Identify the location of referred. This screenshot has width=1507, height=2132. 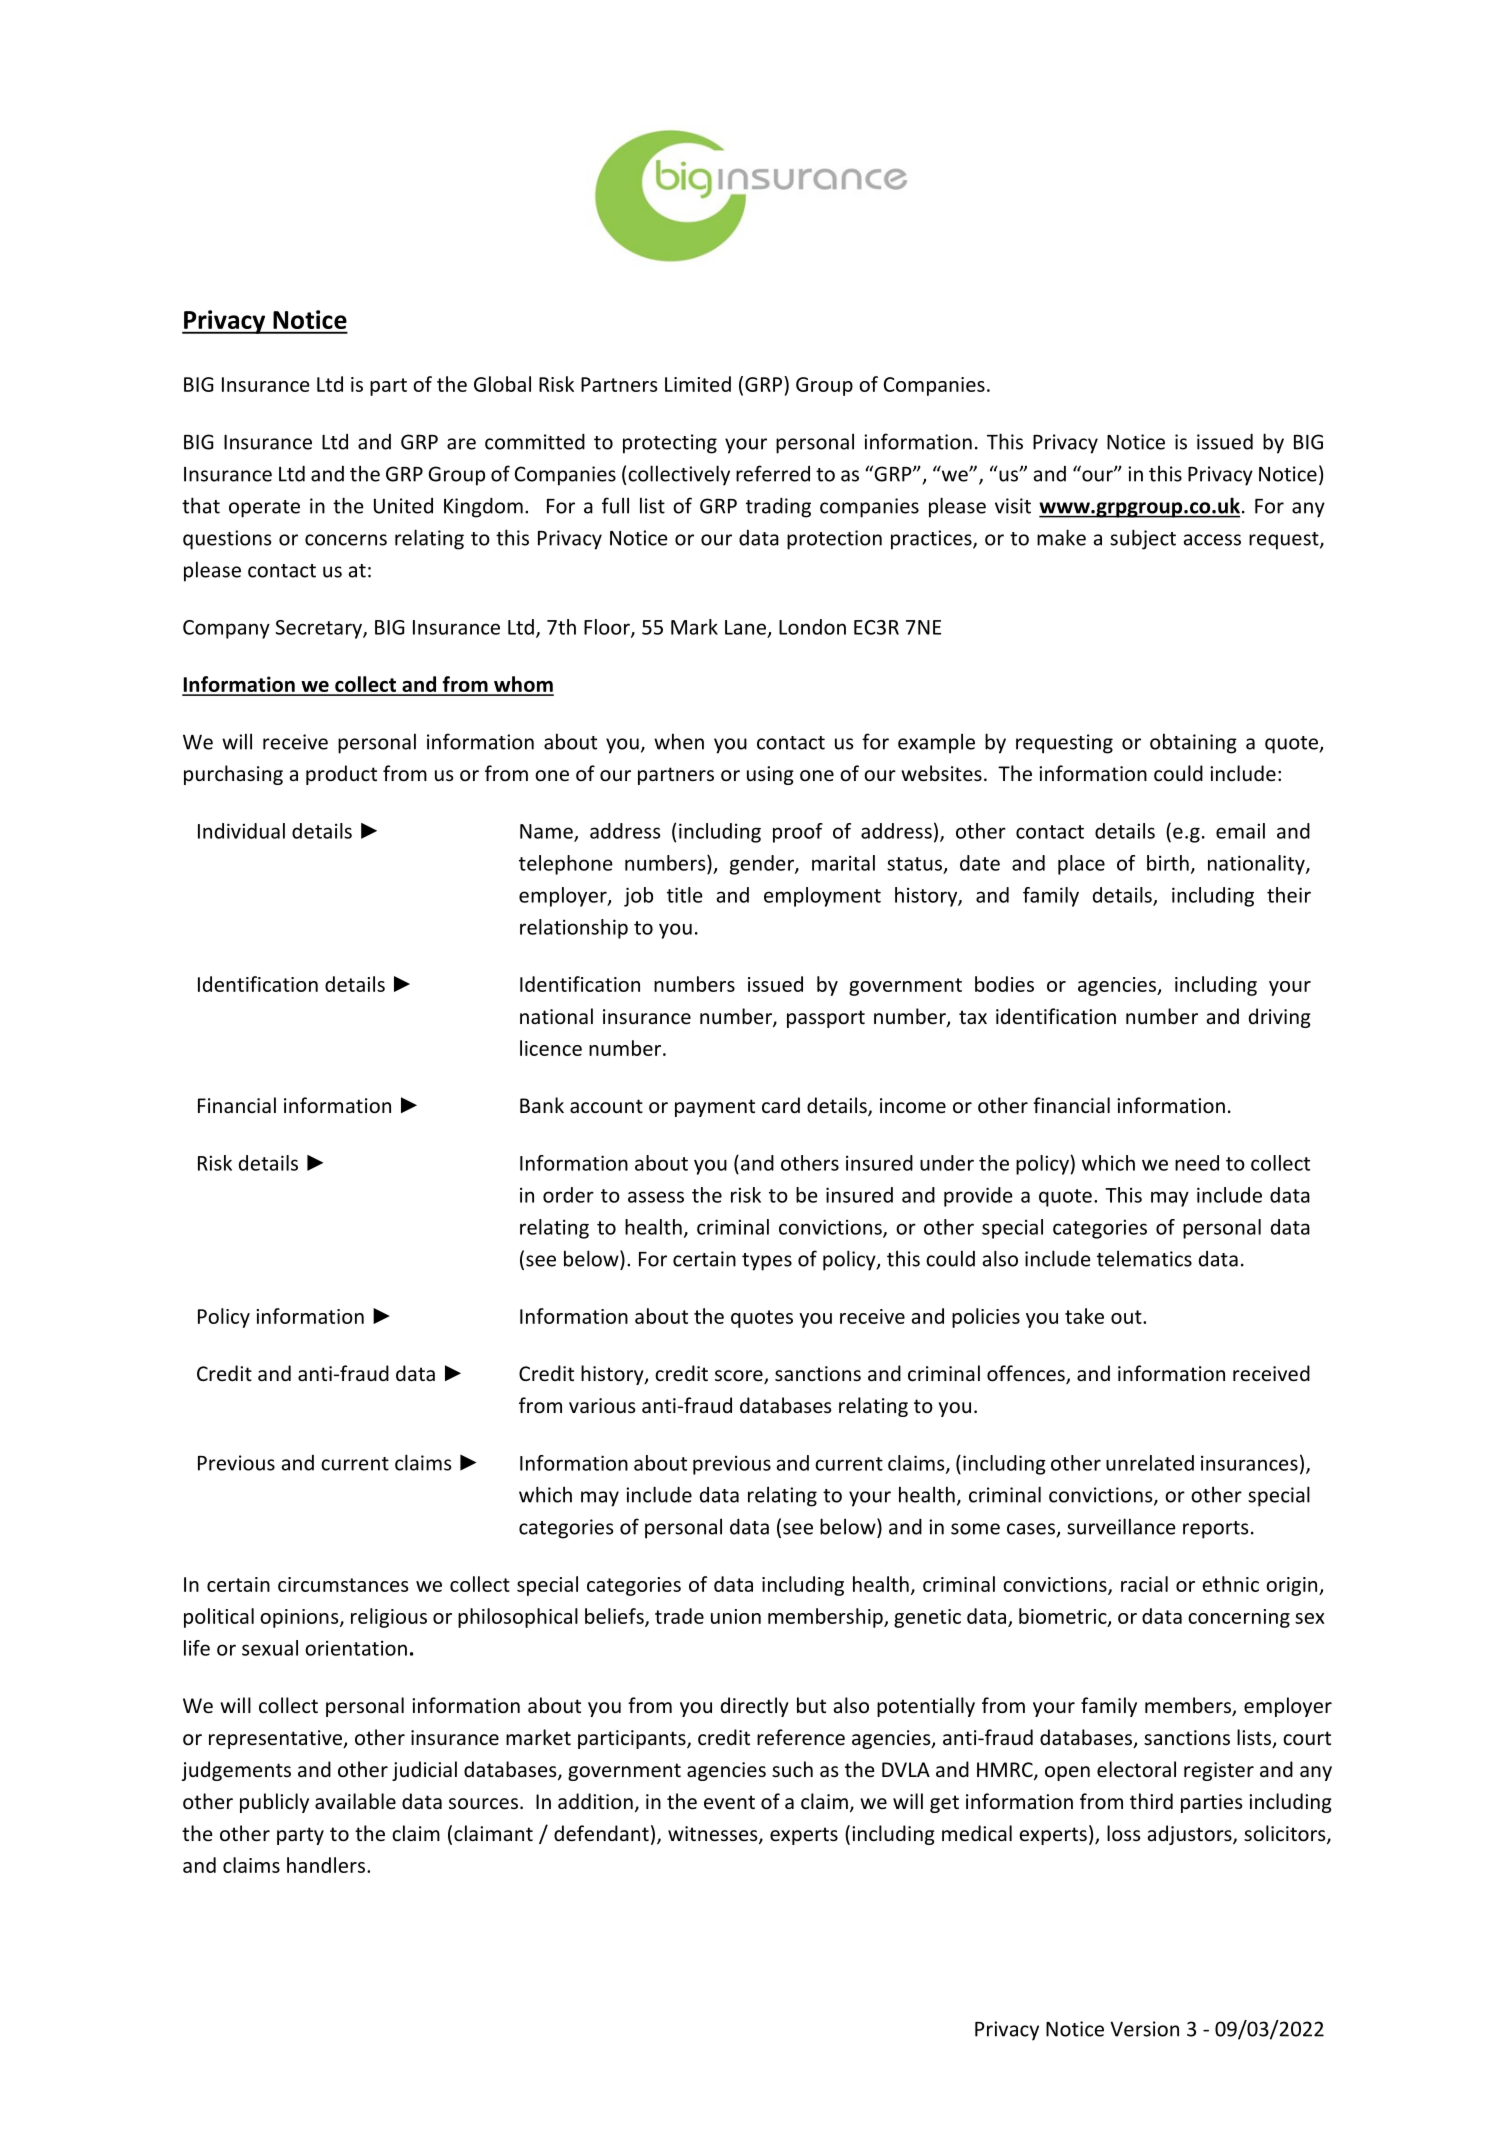
(773, 473).
